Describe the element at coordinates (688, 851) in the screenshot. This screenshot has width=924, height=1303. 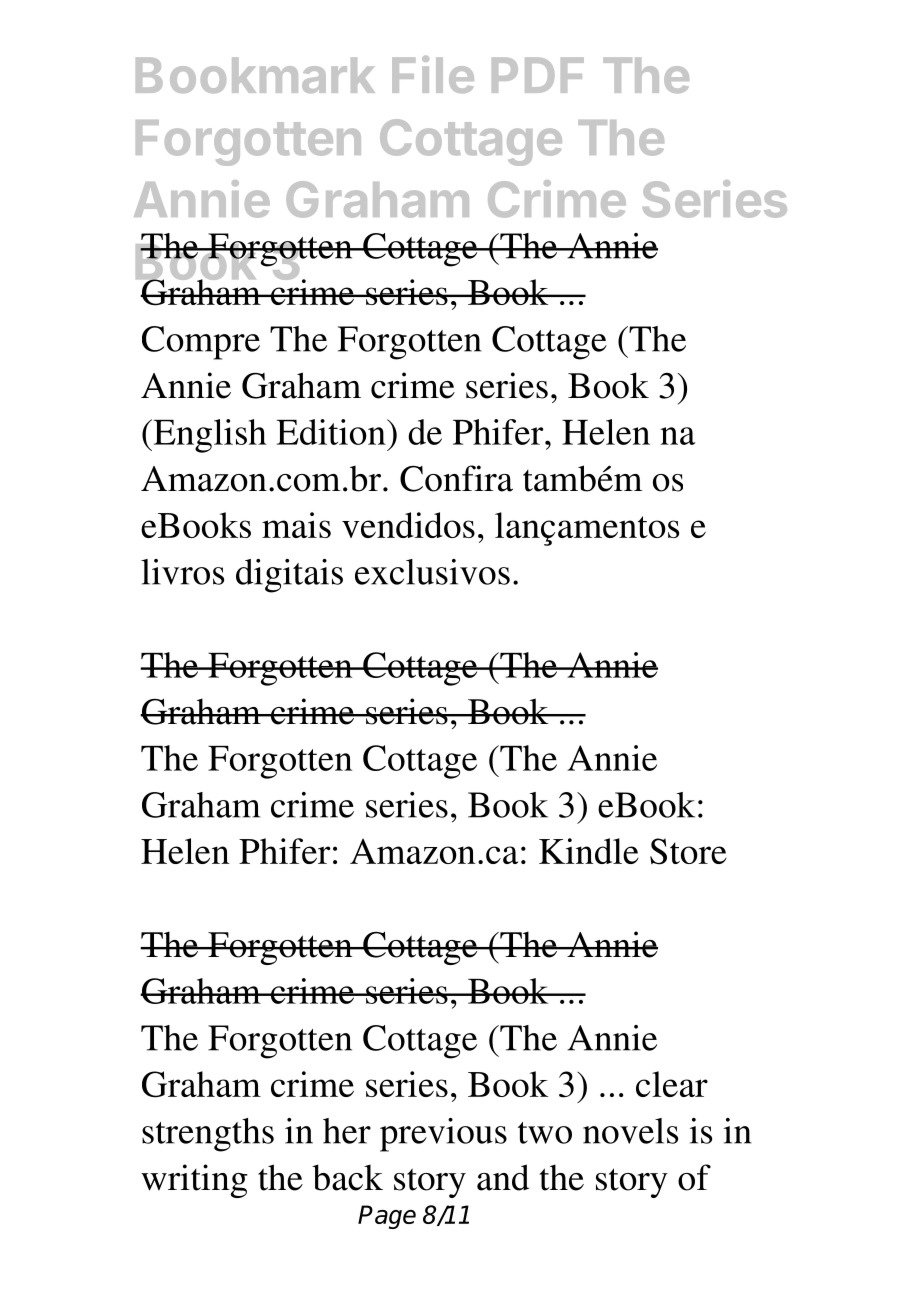
I see `Store` at that location.
